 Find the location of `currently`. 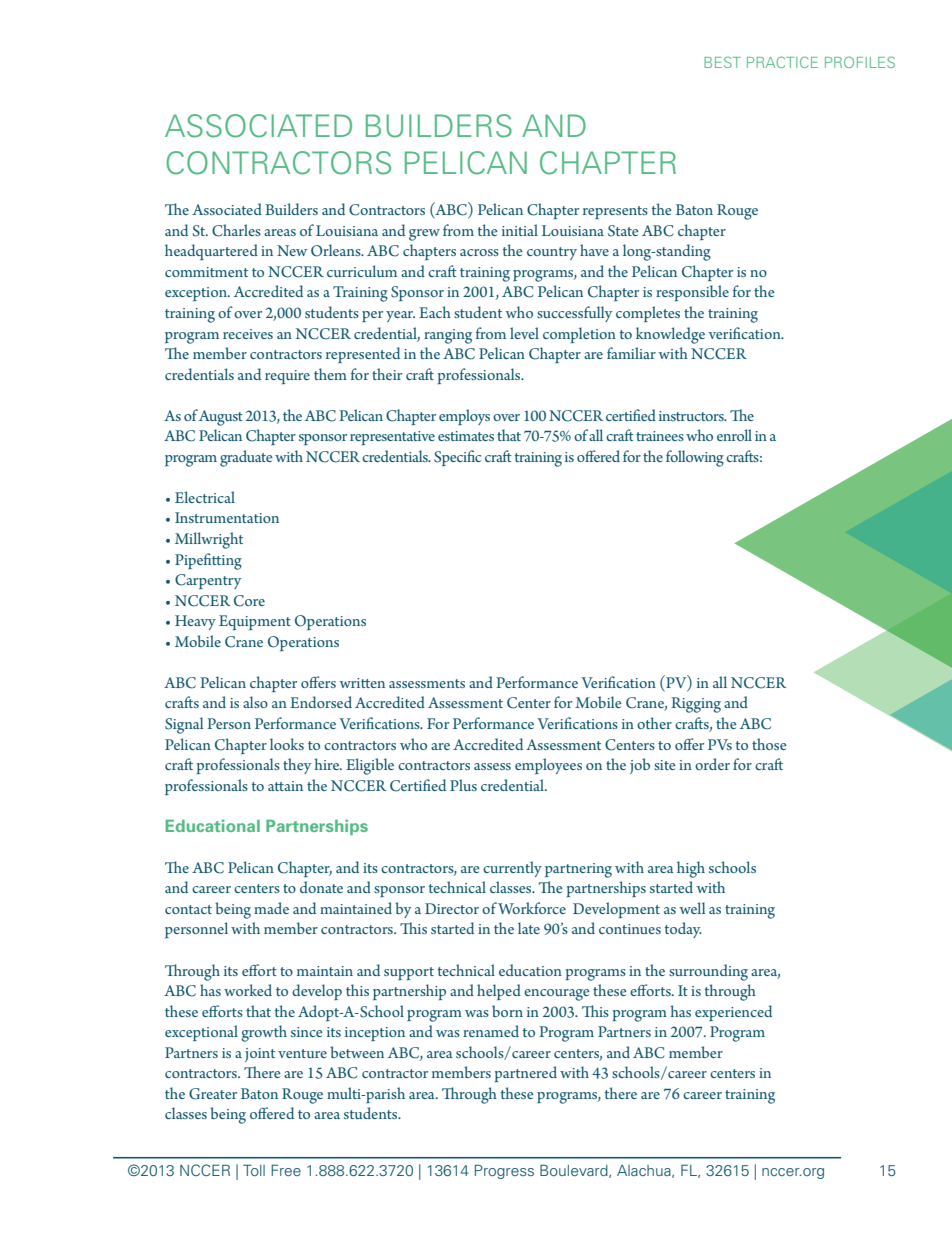

currently is located at coordinates (512, 869).
